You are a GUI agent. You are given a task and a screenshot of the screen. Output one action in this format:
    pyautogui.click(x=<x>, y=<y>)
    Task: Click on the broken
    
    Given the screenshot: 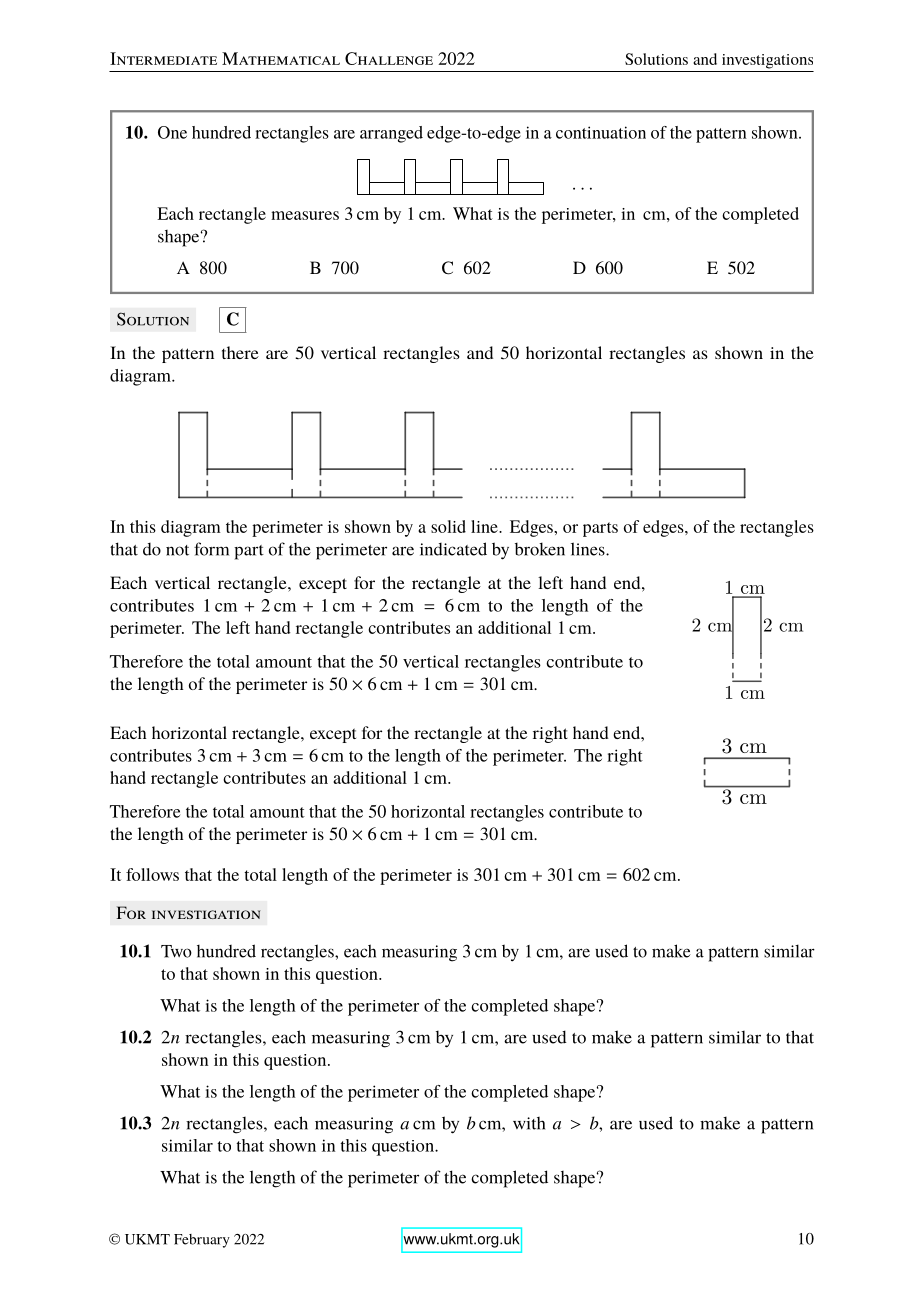 What is the action you would take?
    pyautogui.click(x=540, y=549)
